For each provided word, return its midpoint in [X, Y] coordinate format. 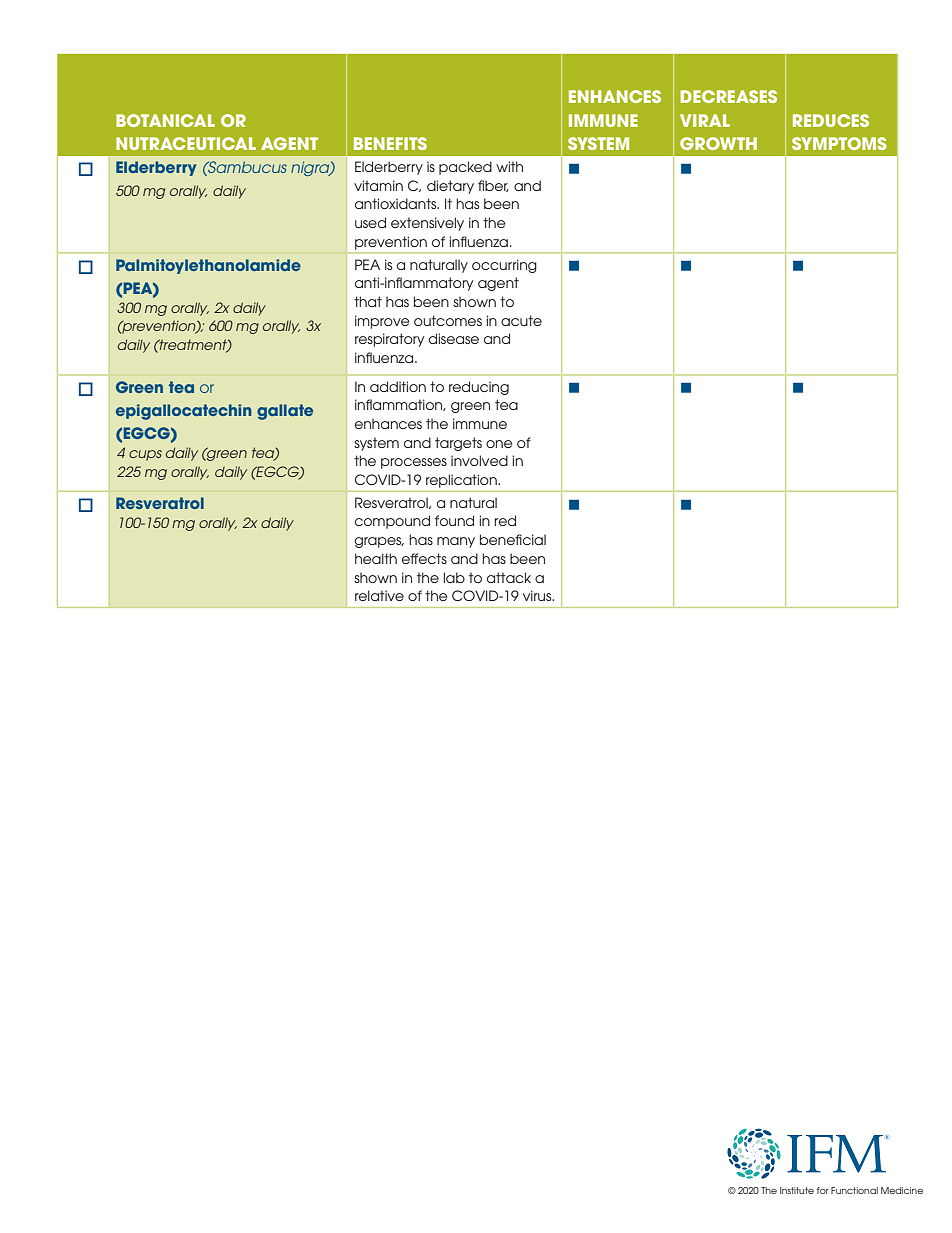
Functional [854, 1190]
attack [509, 577]
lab [454, 577]
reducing [479, 388]
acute [521, 320]
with [509, 166]
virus [538, 595]
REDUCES [831, 120]
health [376, 558]
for [823, 1190]
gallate [285, 412]
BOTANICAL [165, 120]
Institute [797, 1190]
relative [379, 595]
